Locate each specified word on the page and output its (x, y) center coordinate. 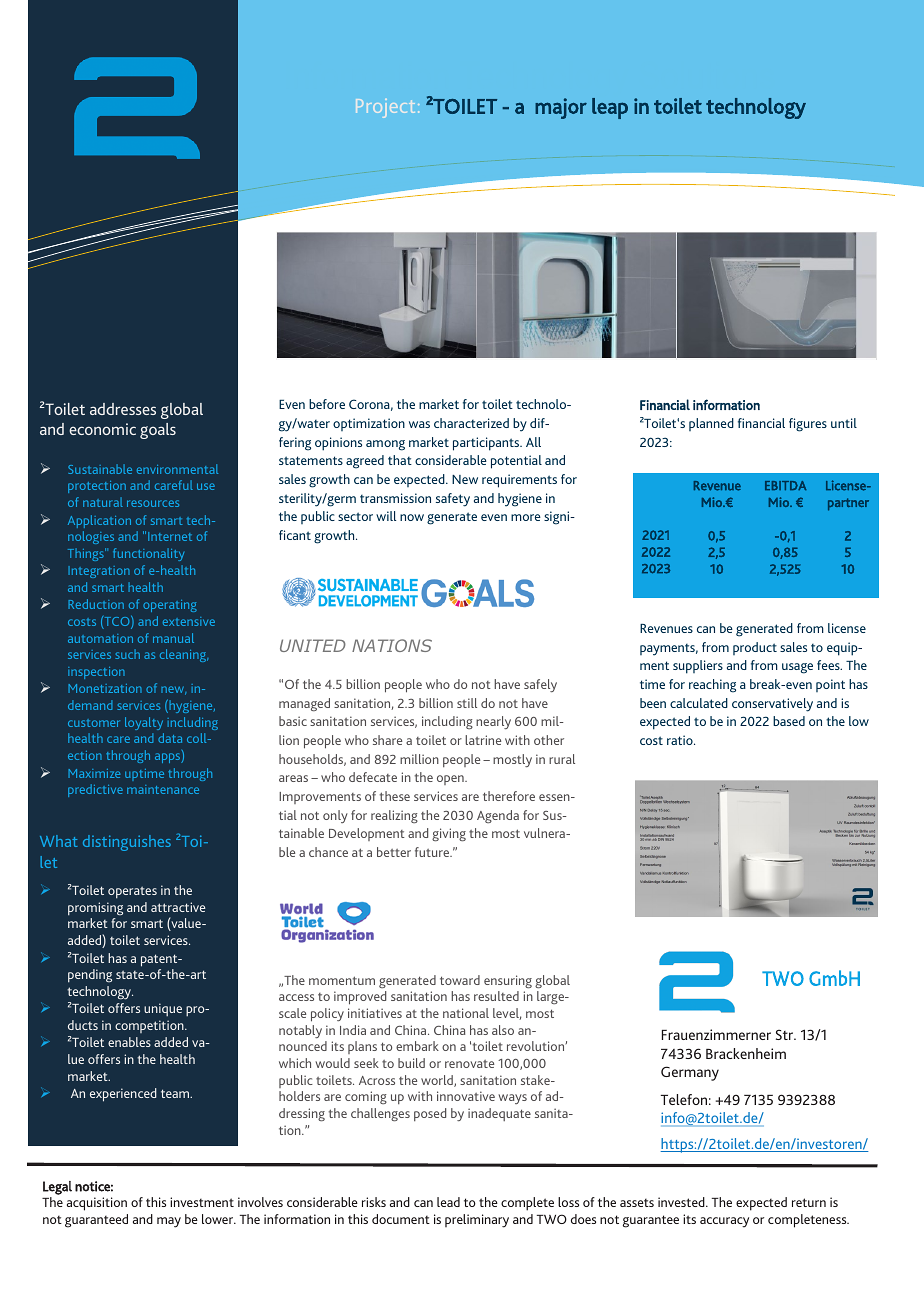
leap (610, 108)
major (561, 108)
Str (786, 1034)
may (169, 1222)
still (467, 703)
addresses (123, 409)
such (127, 654)
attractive (178, 907)
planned (711, 424)
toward (460, 980)
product (755, 648)
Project (385, 108)
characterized (471, 423)
